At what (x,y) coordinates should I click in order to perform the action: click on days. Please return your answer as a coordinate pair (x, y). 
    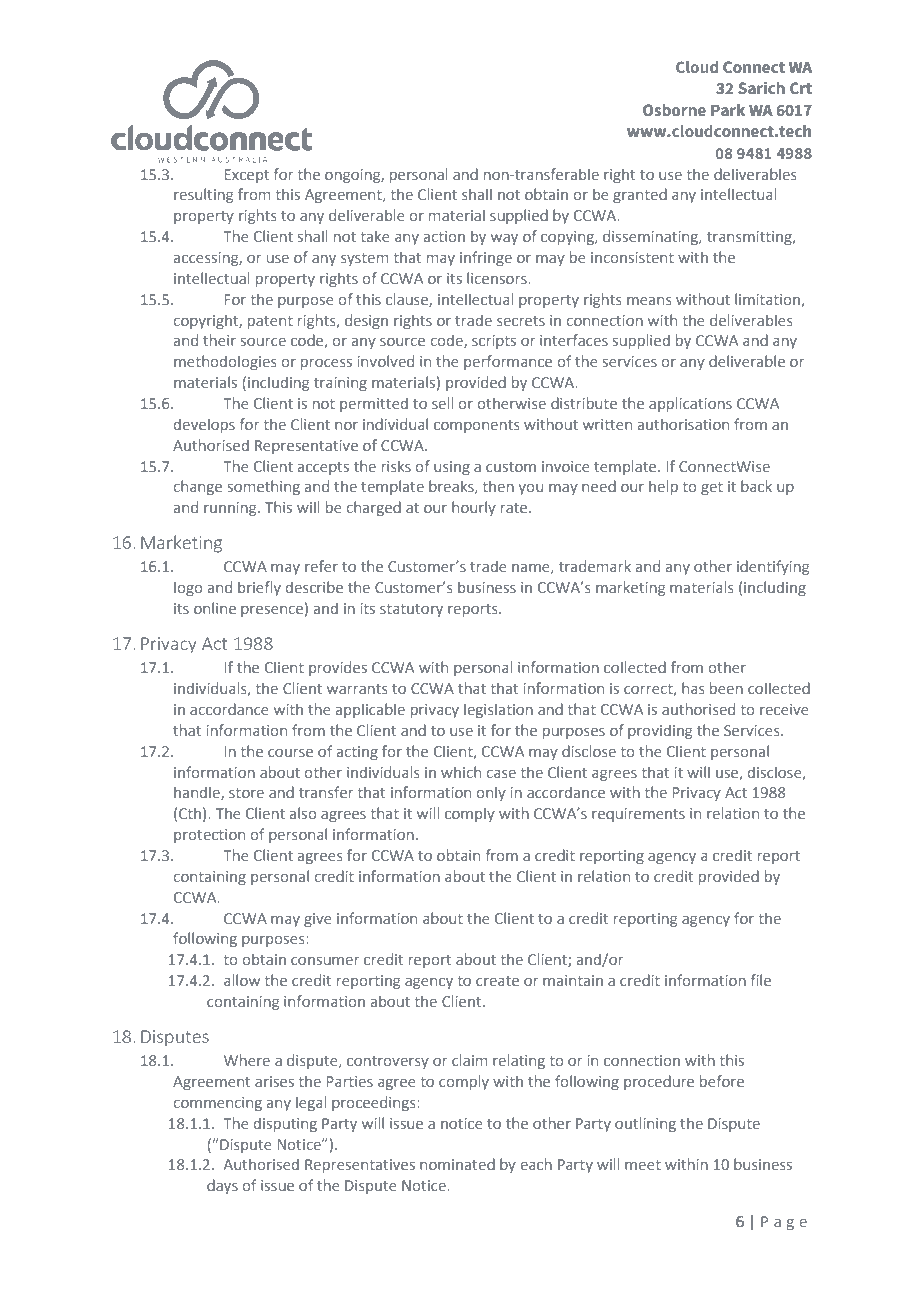
    Looking at the image, I should click on (222, 1186).
